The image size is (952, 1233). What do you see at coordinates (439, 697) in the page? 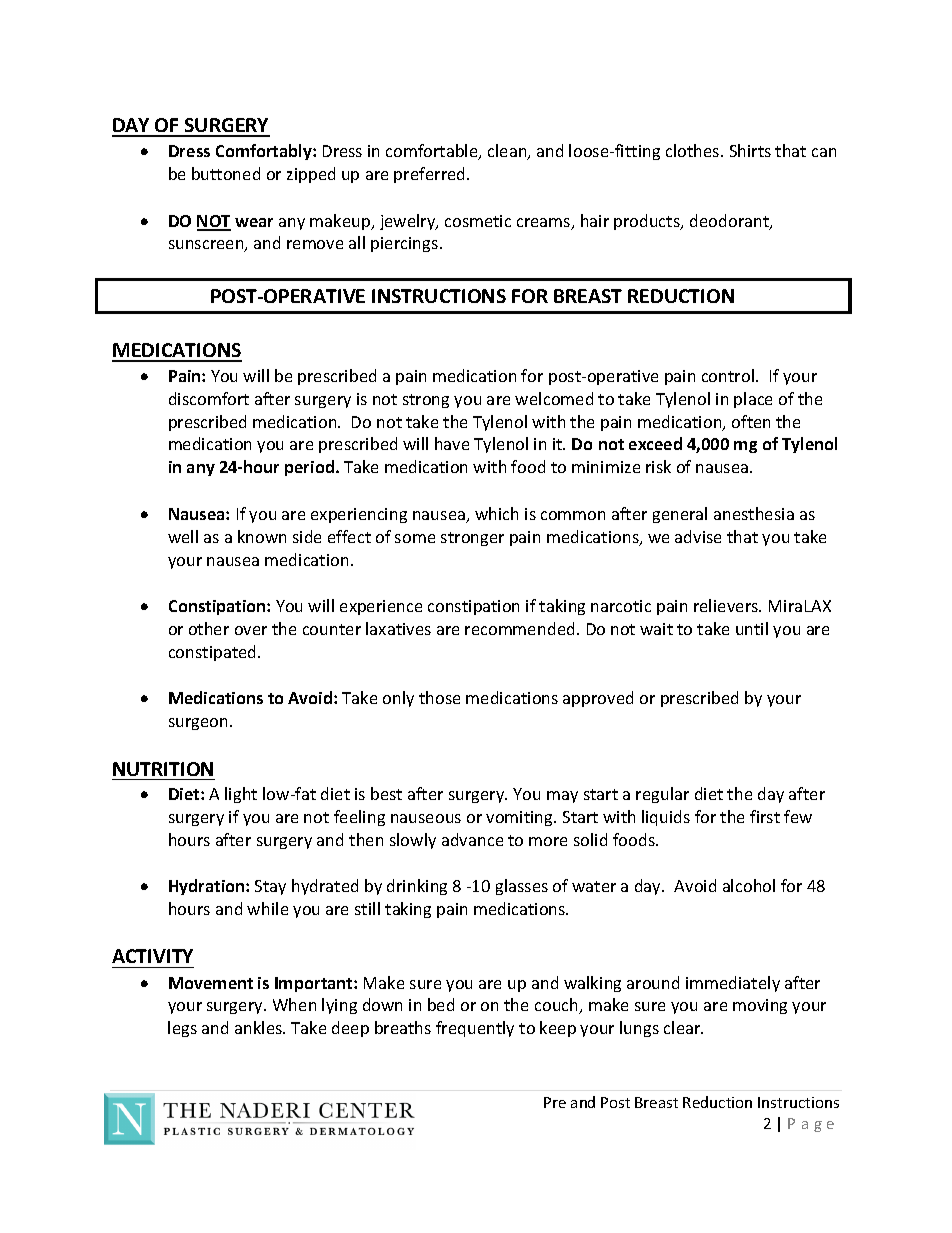
I see `those` at bounding box center [439, 697].
